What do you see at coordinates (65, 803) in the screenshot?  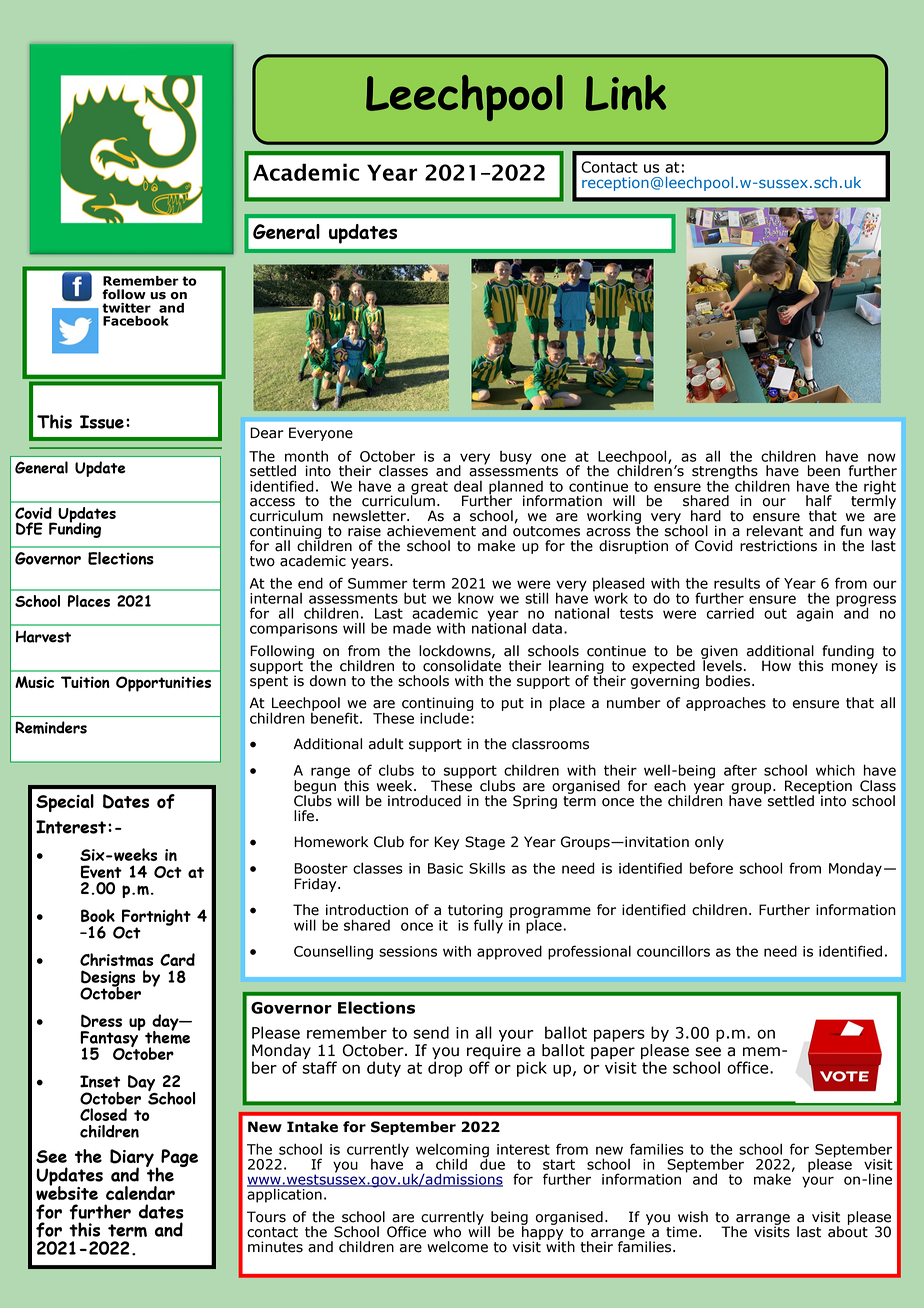 I see `Special` at bounding box center [65, 803].
